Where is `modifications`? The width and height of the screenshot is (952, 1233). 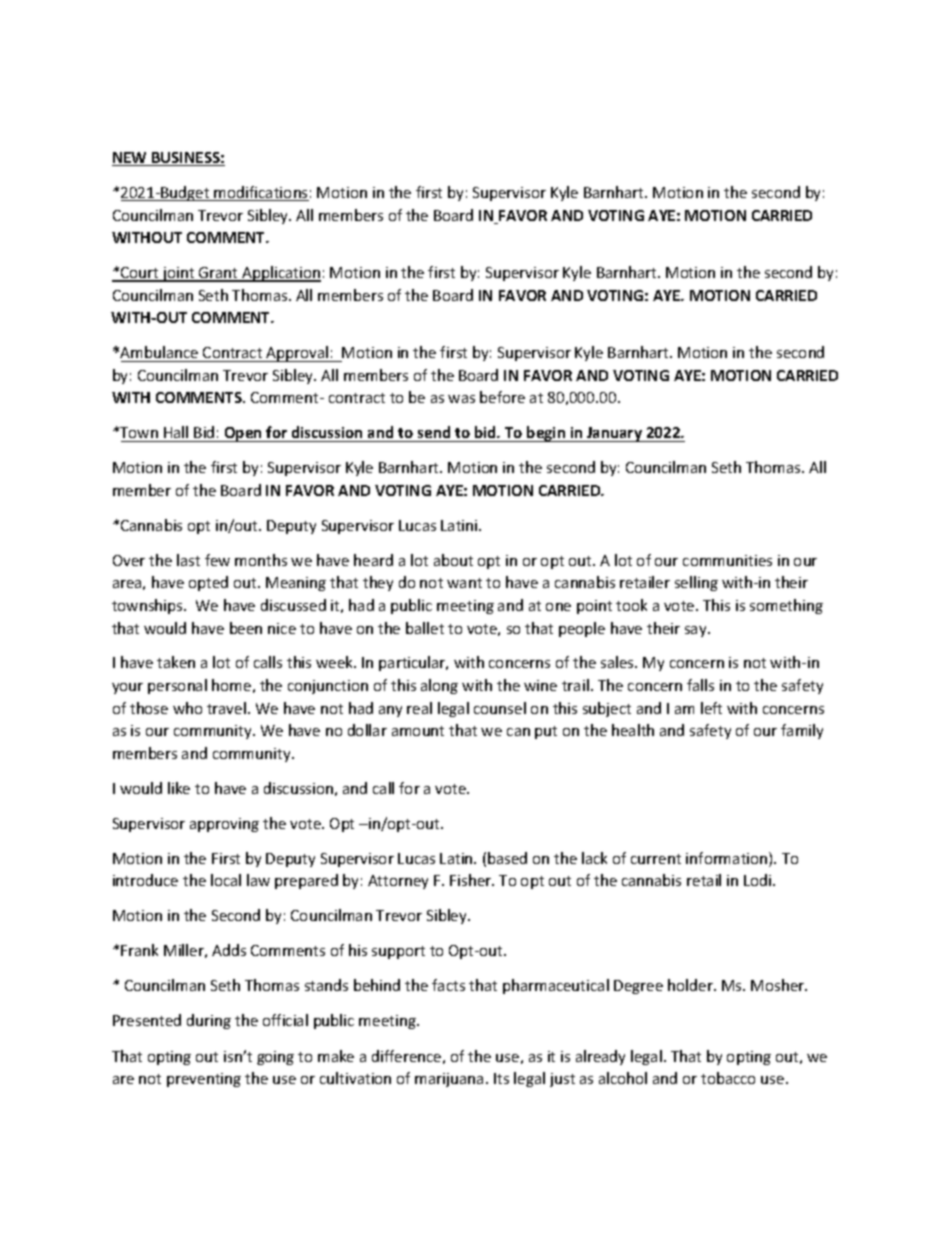
modifications is located at coordinates (261, 193).
